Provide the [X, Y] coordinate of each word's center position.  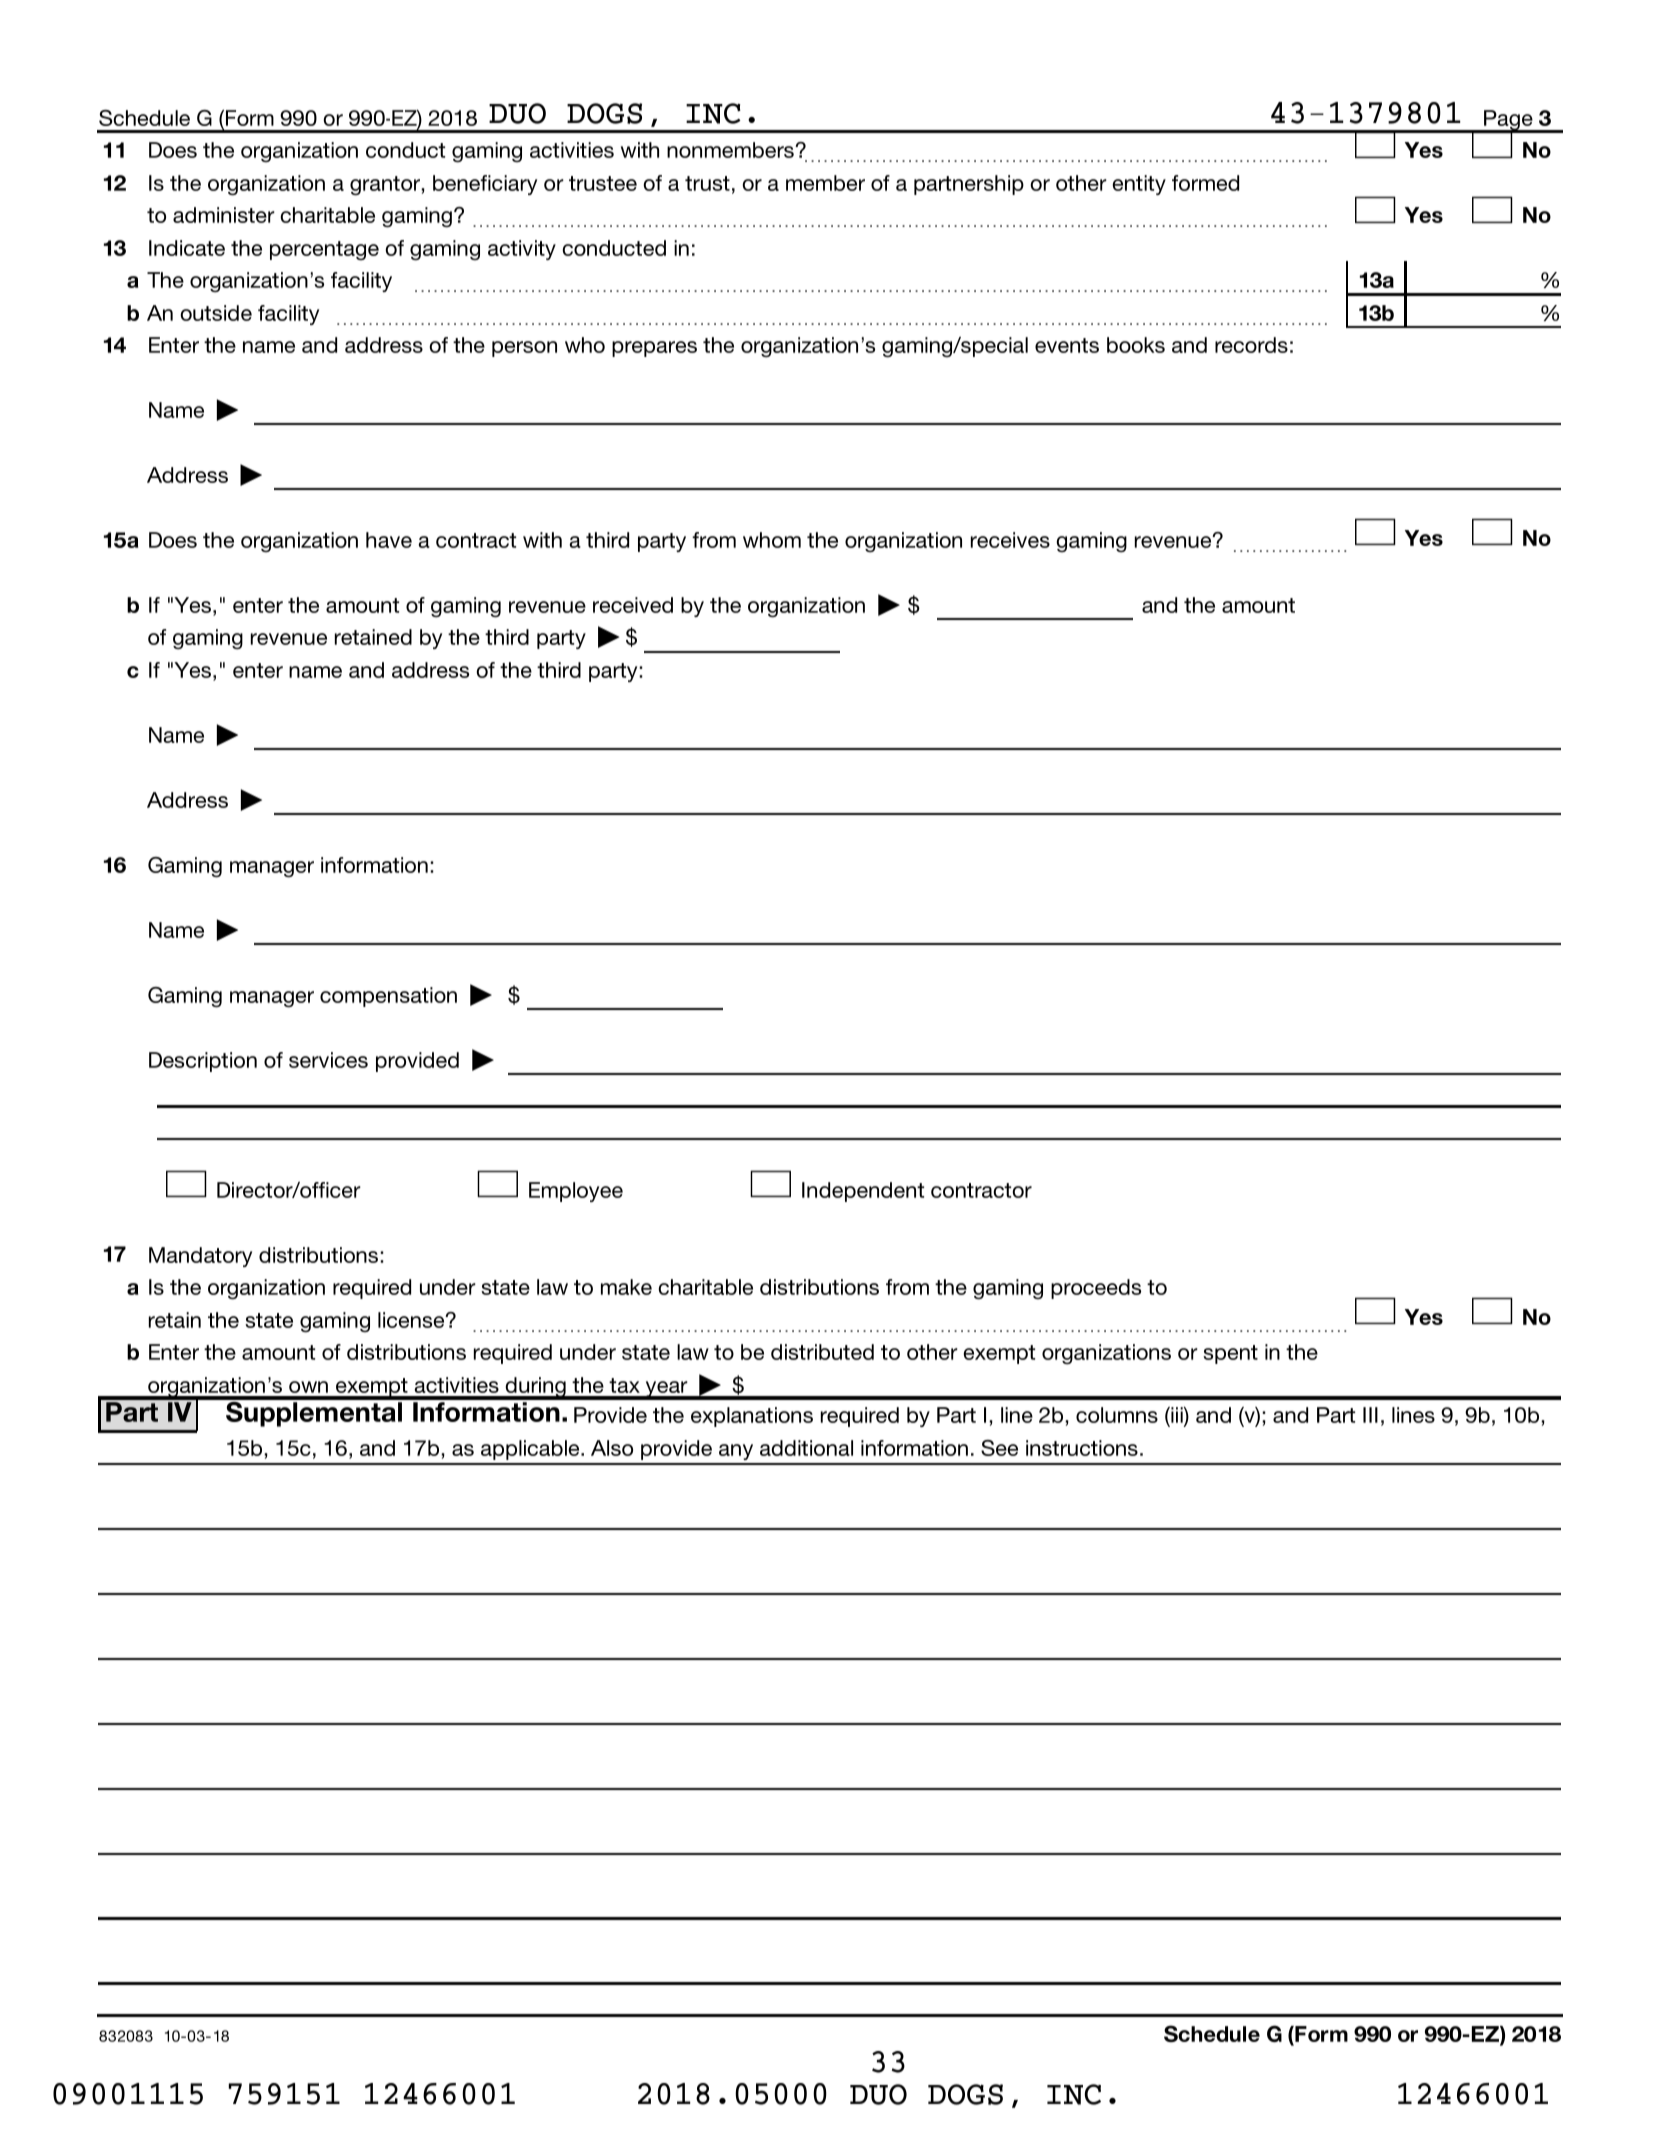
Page [1508, 121]
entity [1139, 185]
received [633, 605]
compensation [388, 997]
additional [806, 1448]
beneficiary [485, 185]
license [412, 1320]
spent [1230, 1354]
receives [1010, 540]
